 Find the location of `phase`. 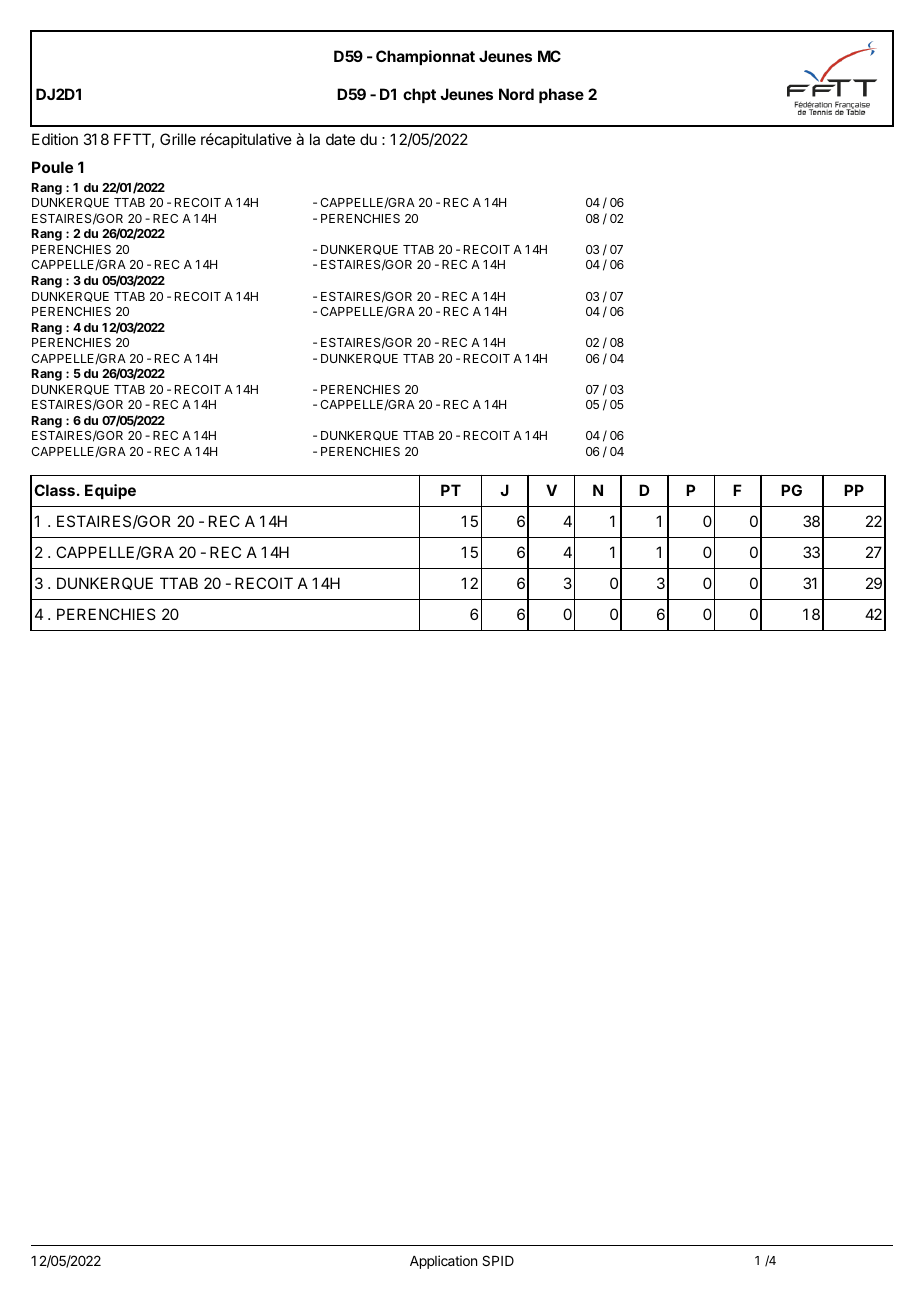

phase is located at coordinates (561, 95).
